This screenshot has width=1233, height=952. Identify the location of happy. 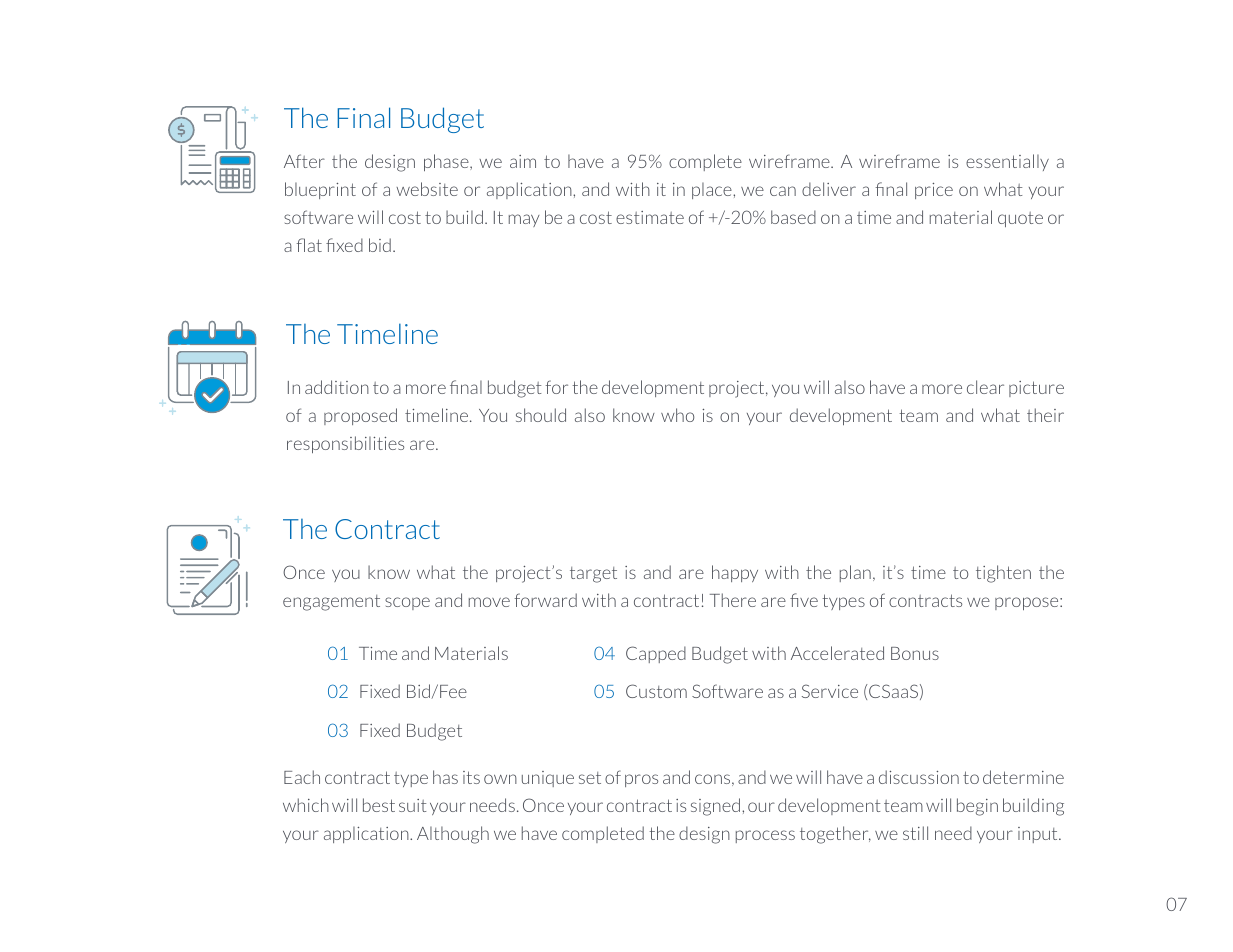
(735, 573).
